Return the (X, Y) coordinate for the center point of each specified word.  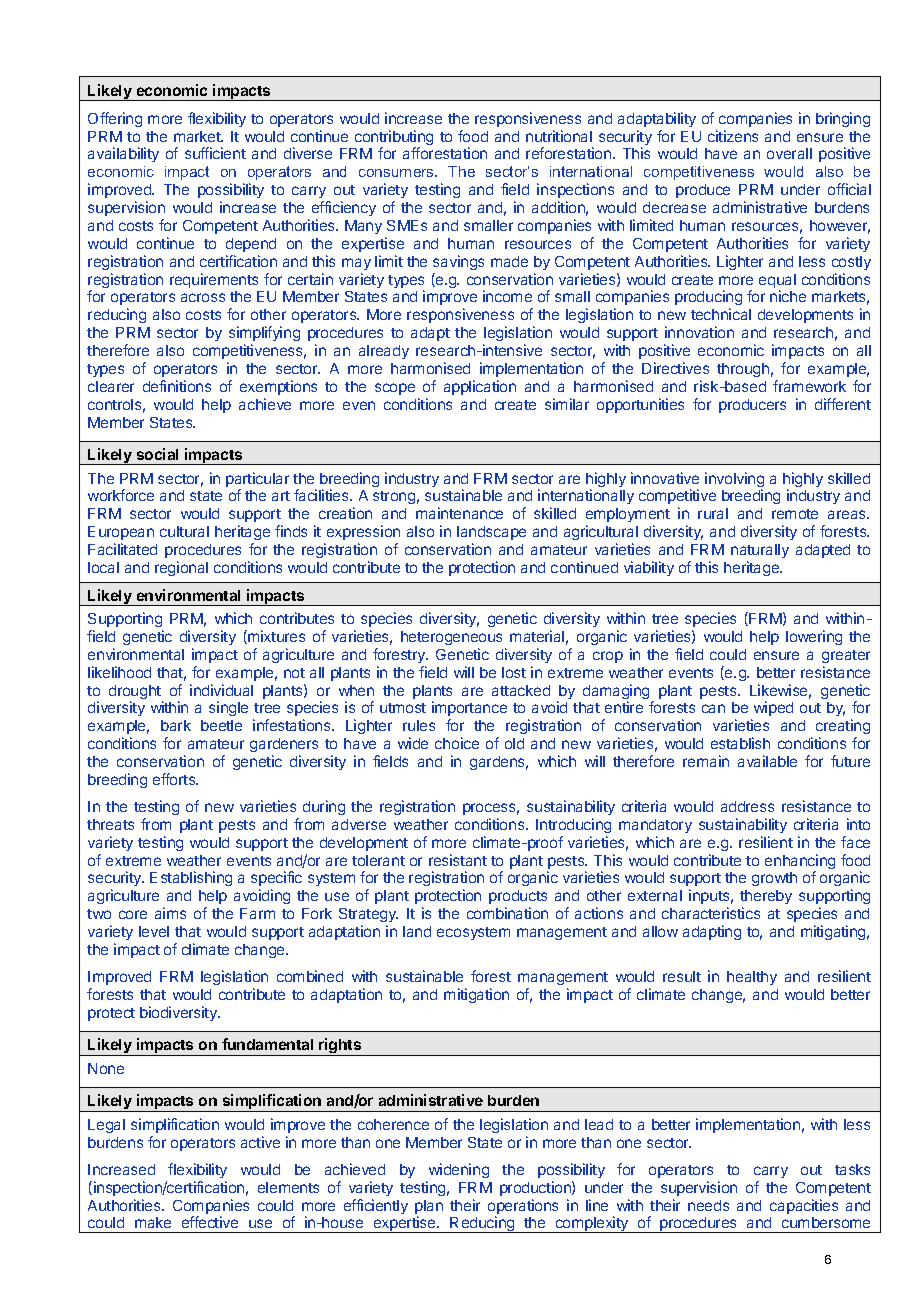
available (767, 761)
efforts (175, 779)
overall (789, 153)
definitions (177, 386)
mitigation (476, 995)
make (153, 1222)
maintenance (459, 513)
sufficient (215, 153)
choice (457, 743)
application (480, 387)
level (154, 931)
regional (181, 568)
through (743, 370)
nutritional (559, 136)
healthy (752, 978)
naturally (760, 551)
